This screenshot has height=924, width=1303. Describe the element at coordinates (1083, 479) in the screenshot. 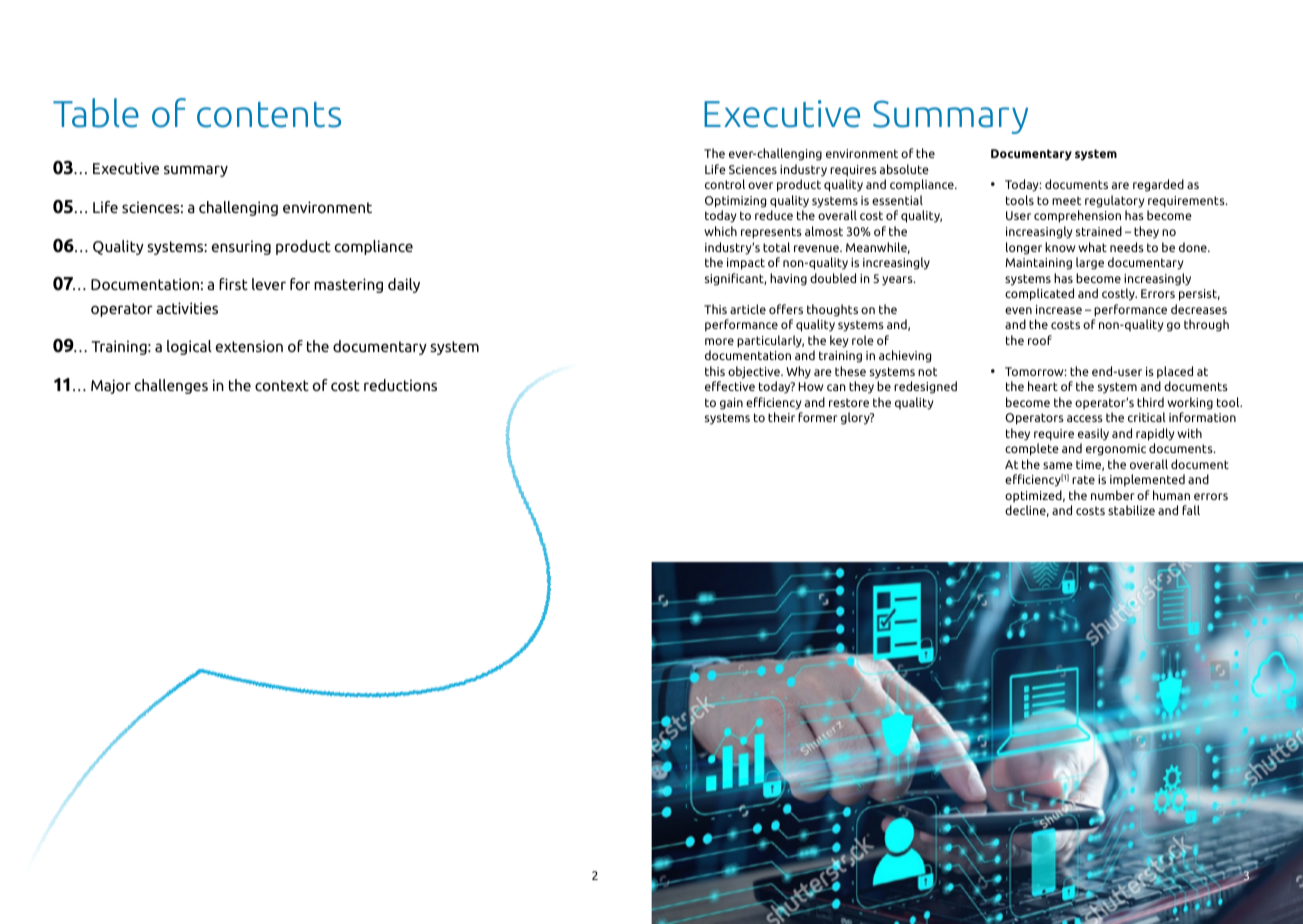

I see `rate` at that location.
